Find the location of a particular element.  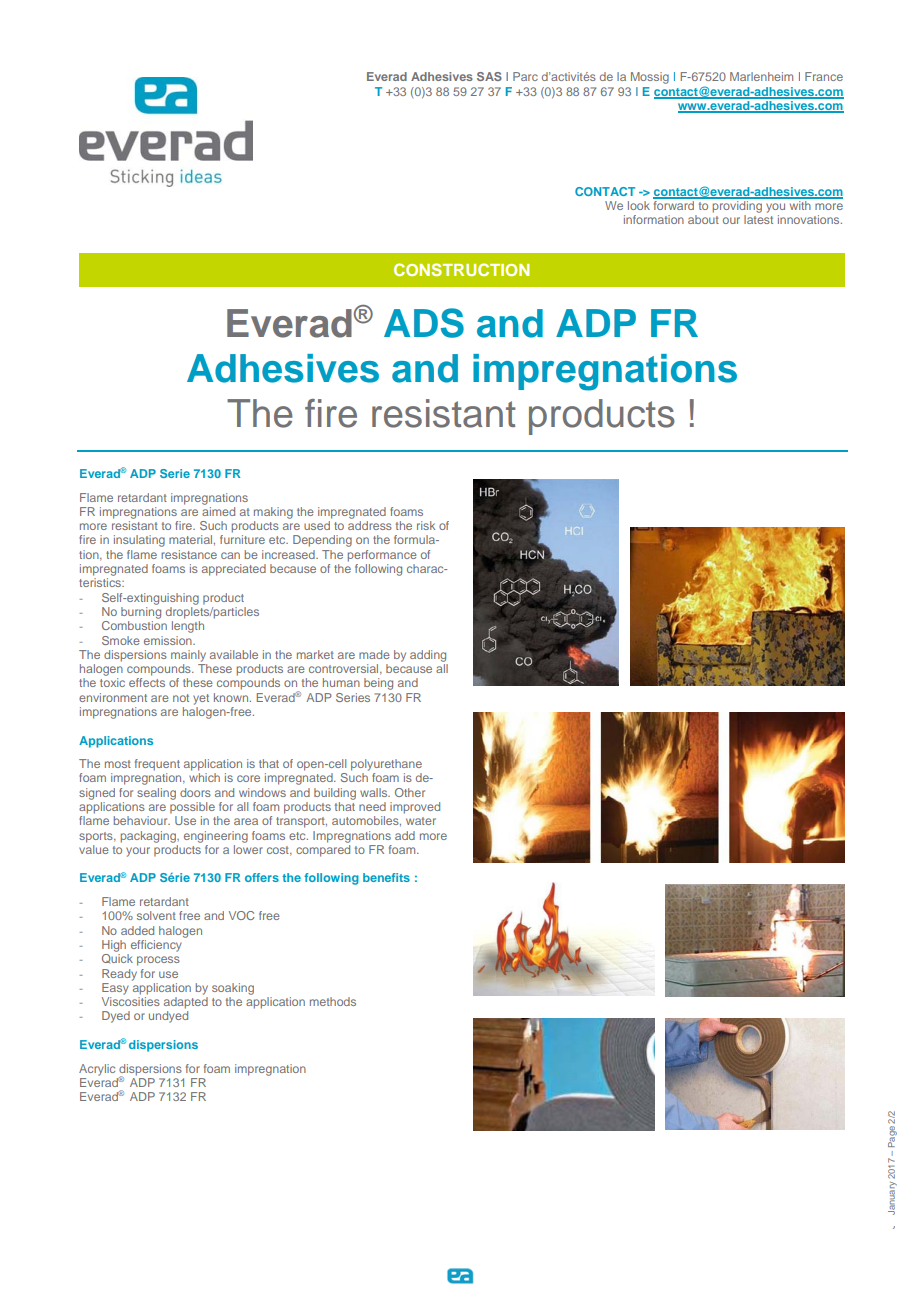

adding is located at coordinates (428, 656).
